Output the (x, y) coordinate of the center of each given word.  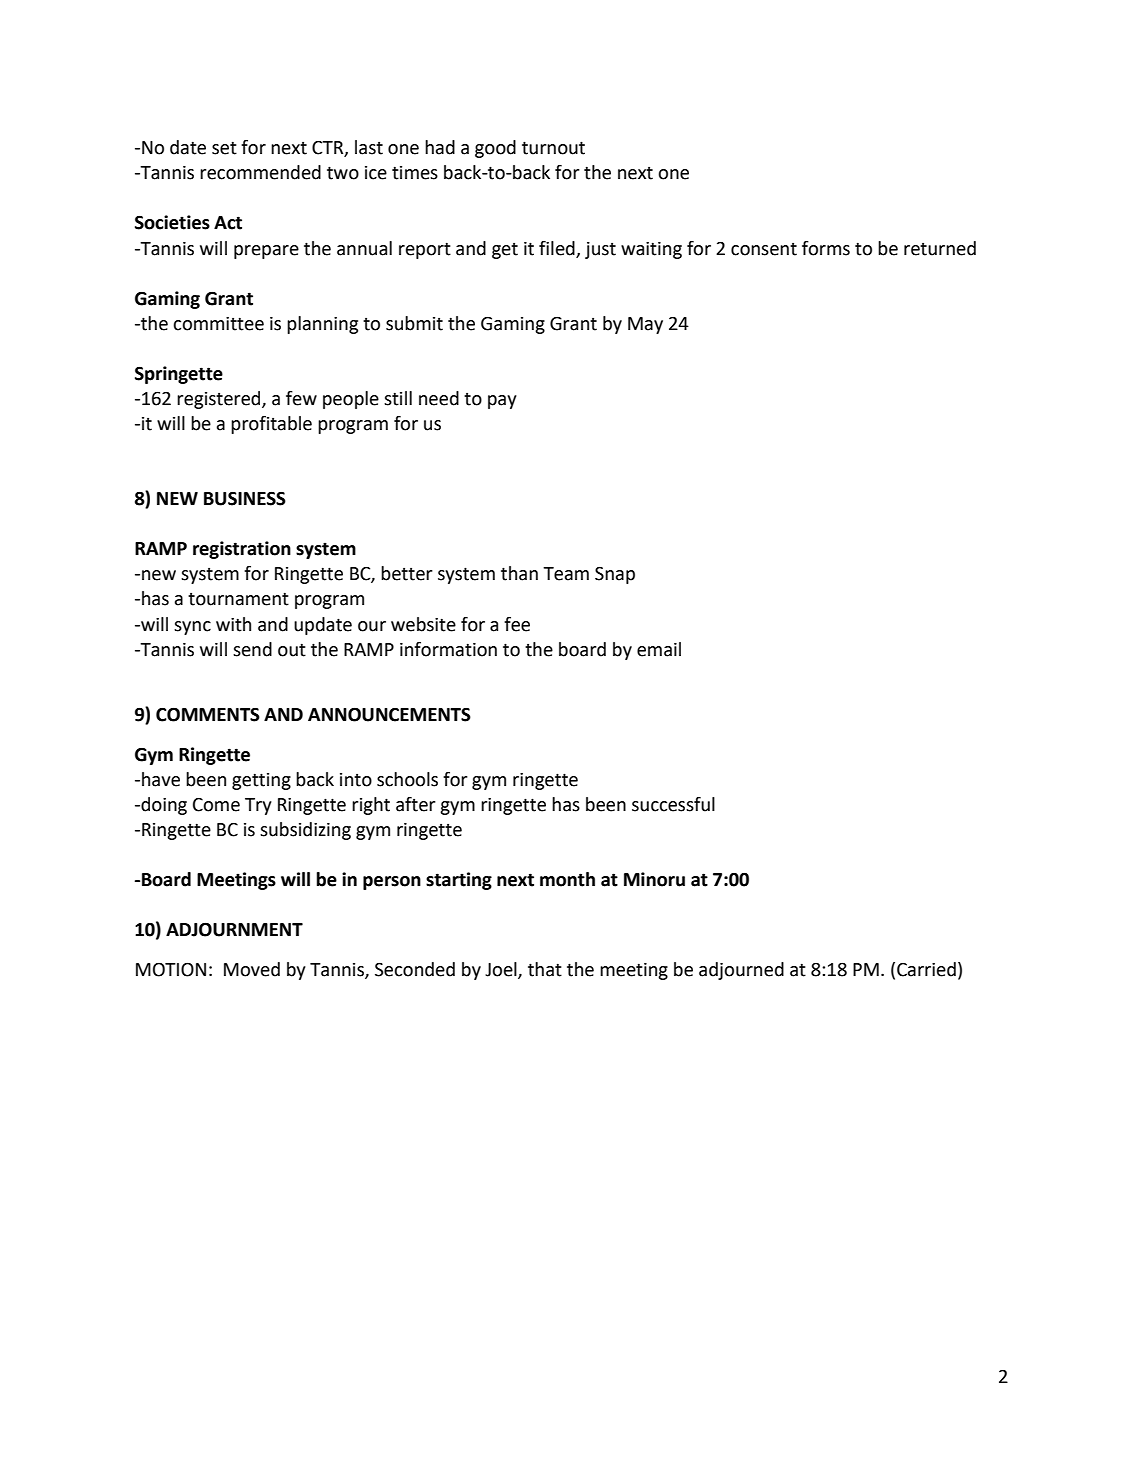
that (545, 969)
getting (261, 781)
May (645, 325)
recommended (260, 172)
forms (826, 248)
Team (566, 574)
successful (673, 804)
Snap (615, 575)
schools (407, 779)
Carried (926, 969)
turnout (553, 148)
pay (502, 402)
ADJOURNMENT (234, 929)
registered (220, 400)
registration (242, 550)
